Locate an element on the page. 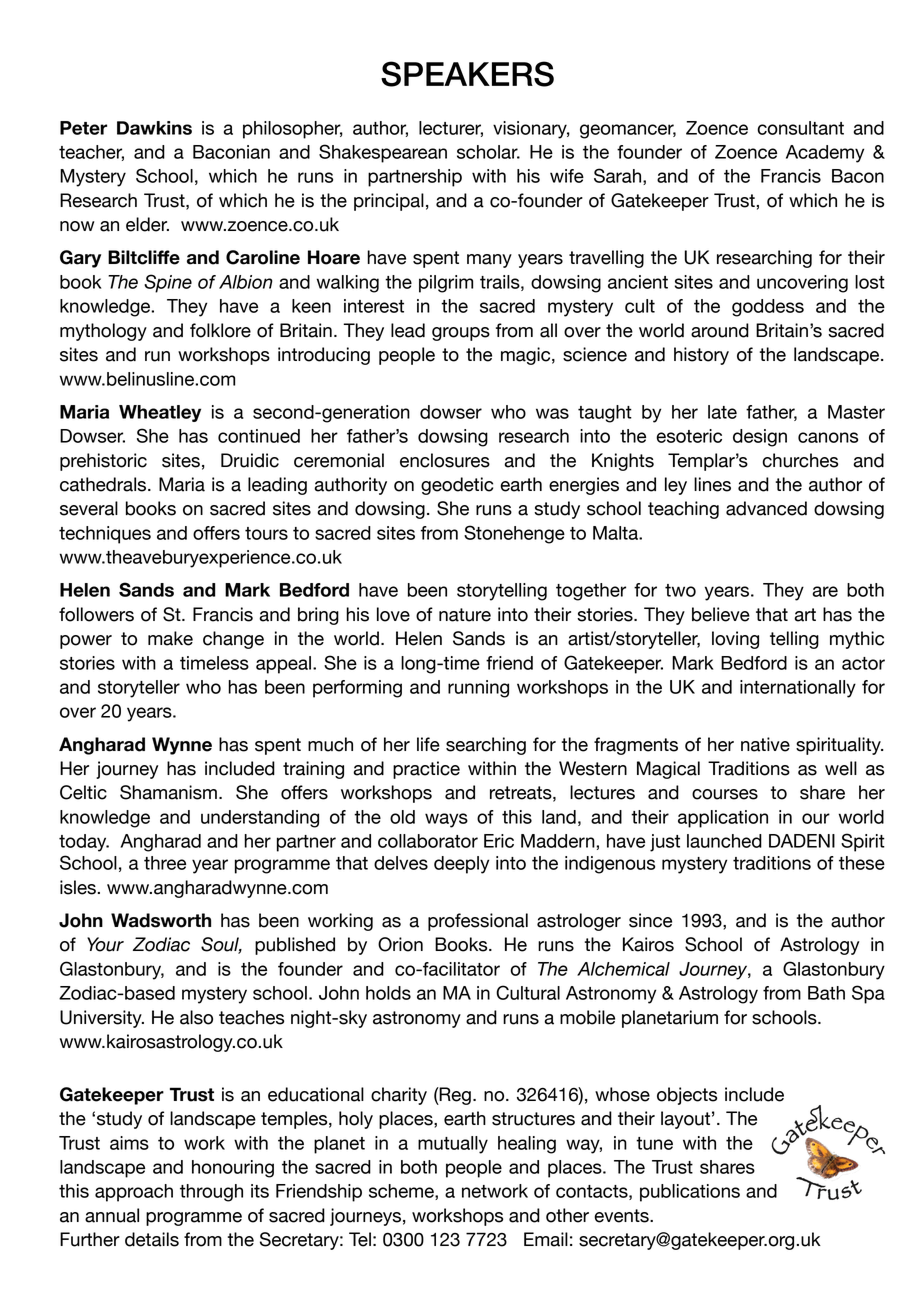 This document has width=924, height=1310. Dawkins is located at coordinates (154, 128).
